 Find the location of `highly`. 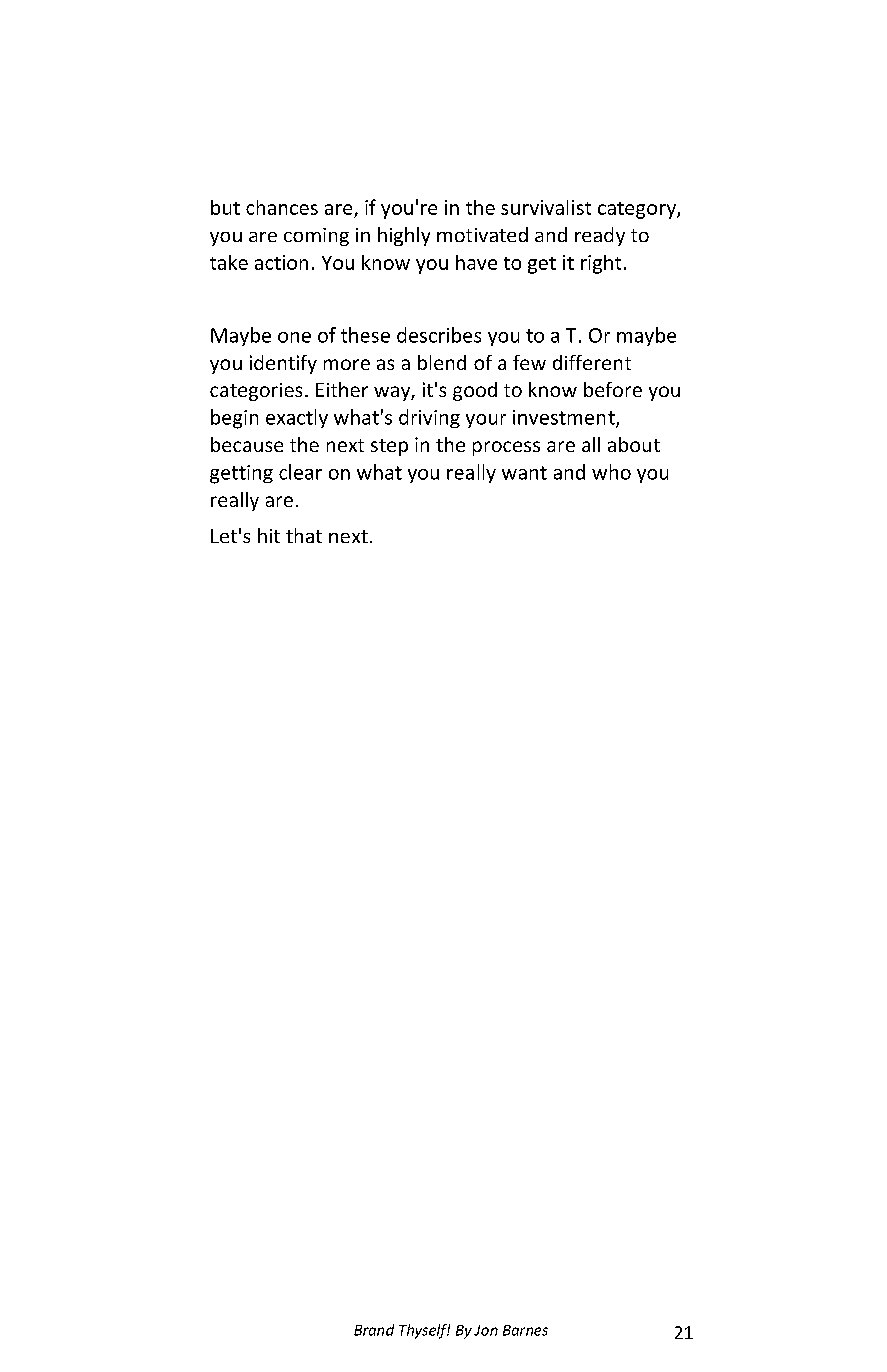

highly is located at coordinates (404, 236).
